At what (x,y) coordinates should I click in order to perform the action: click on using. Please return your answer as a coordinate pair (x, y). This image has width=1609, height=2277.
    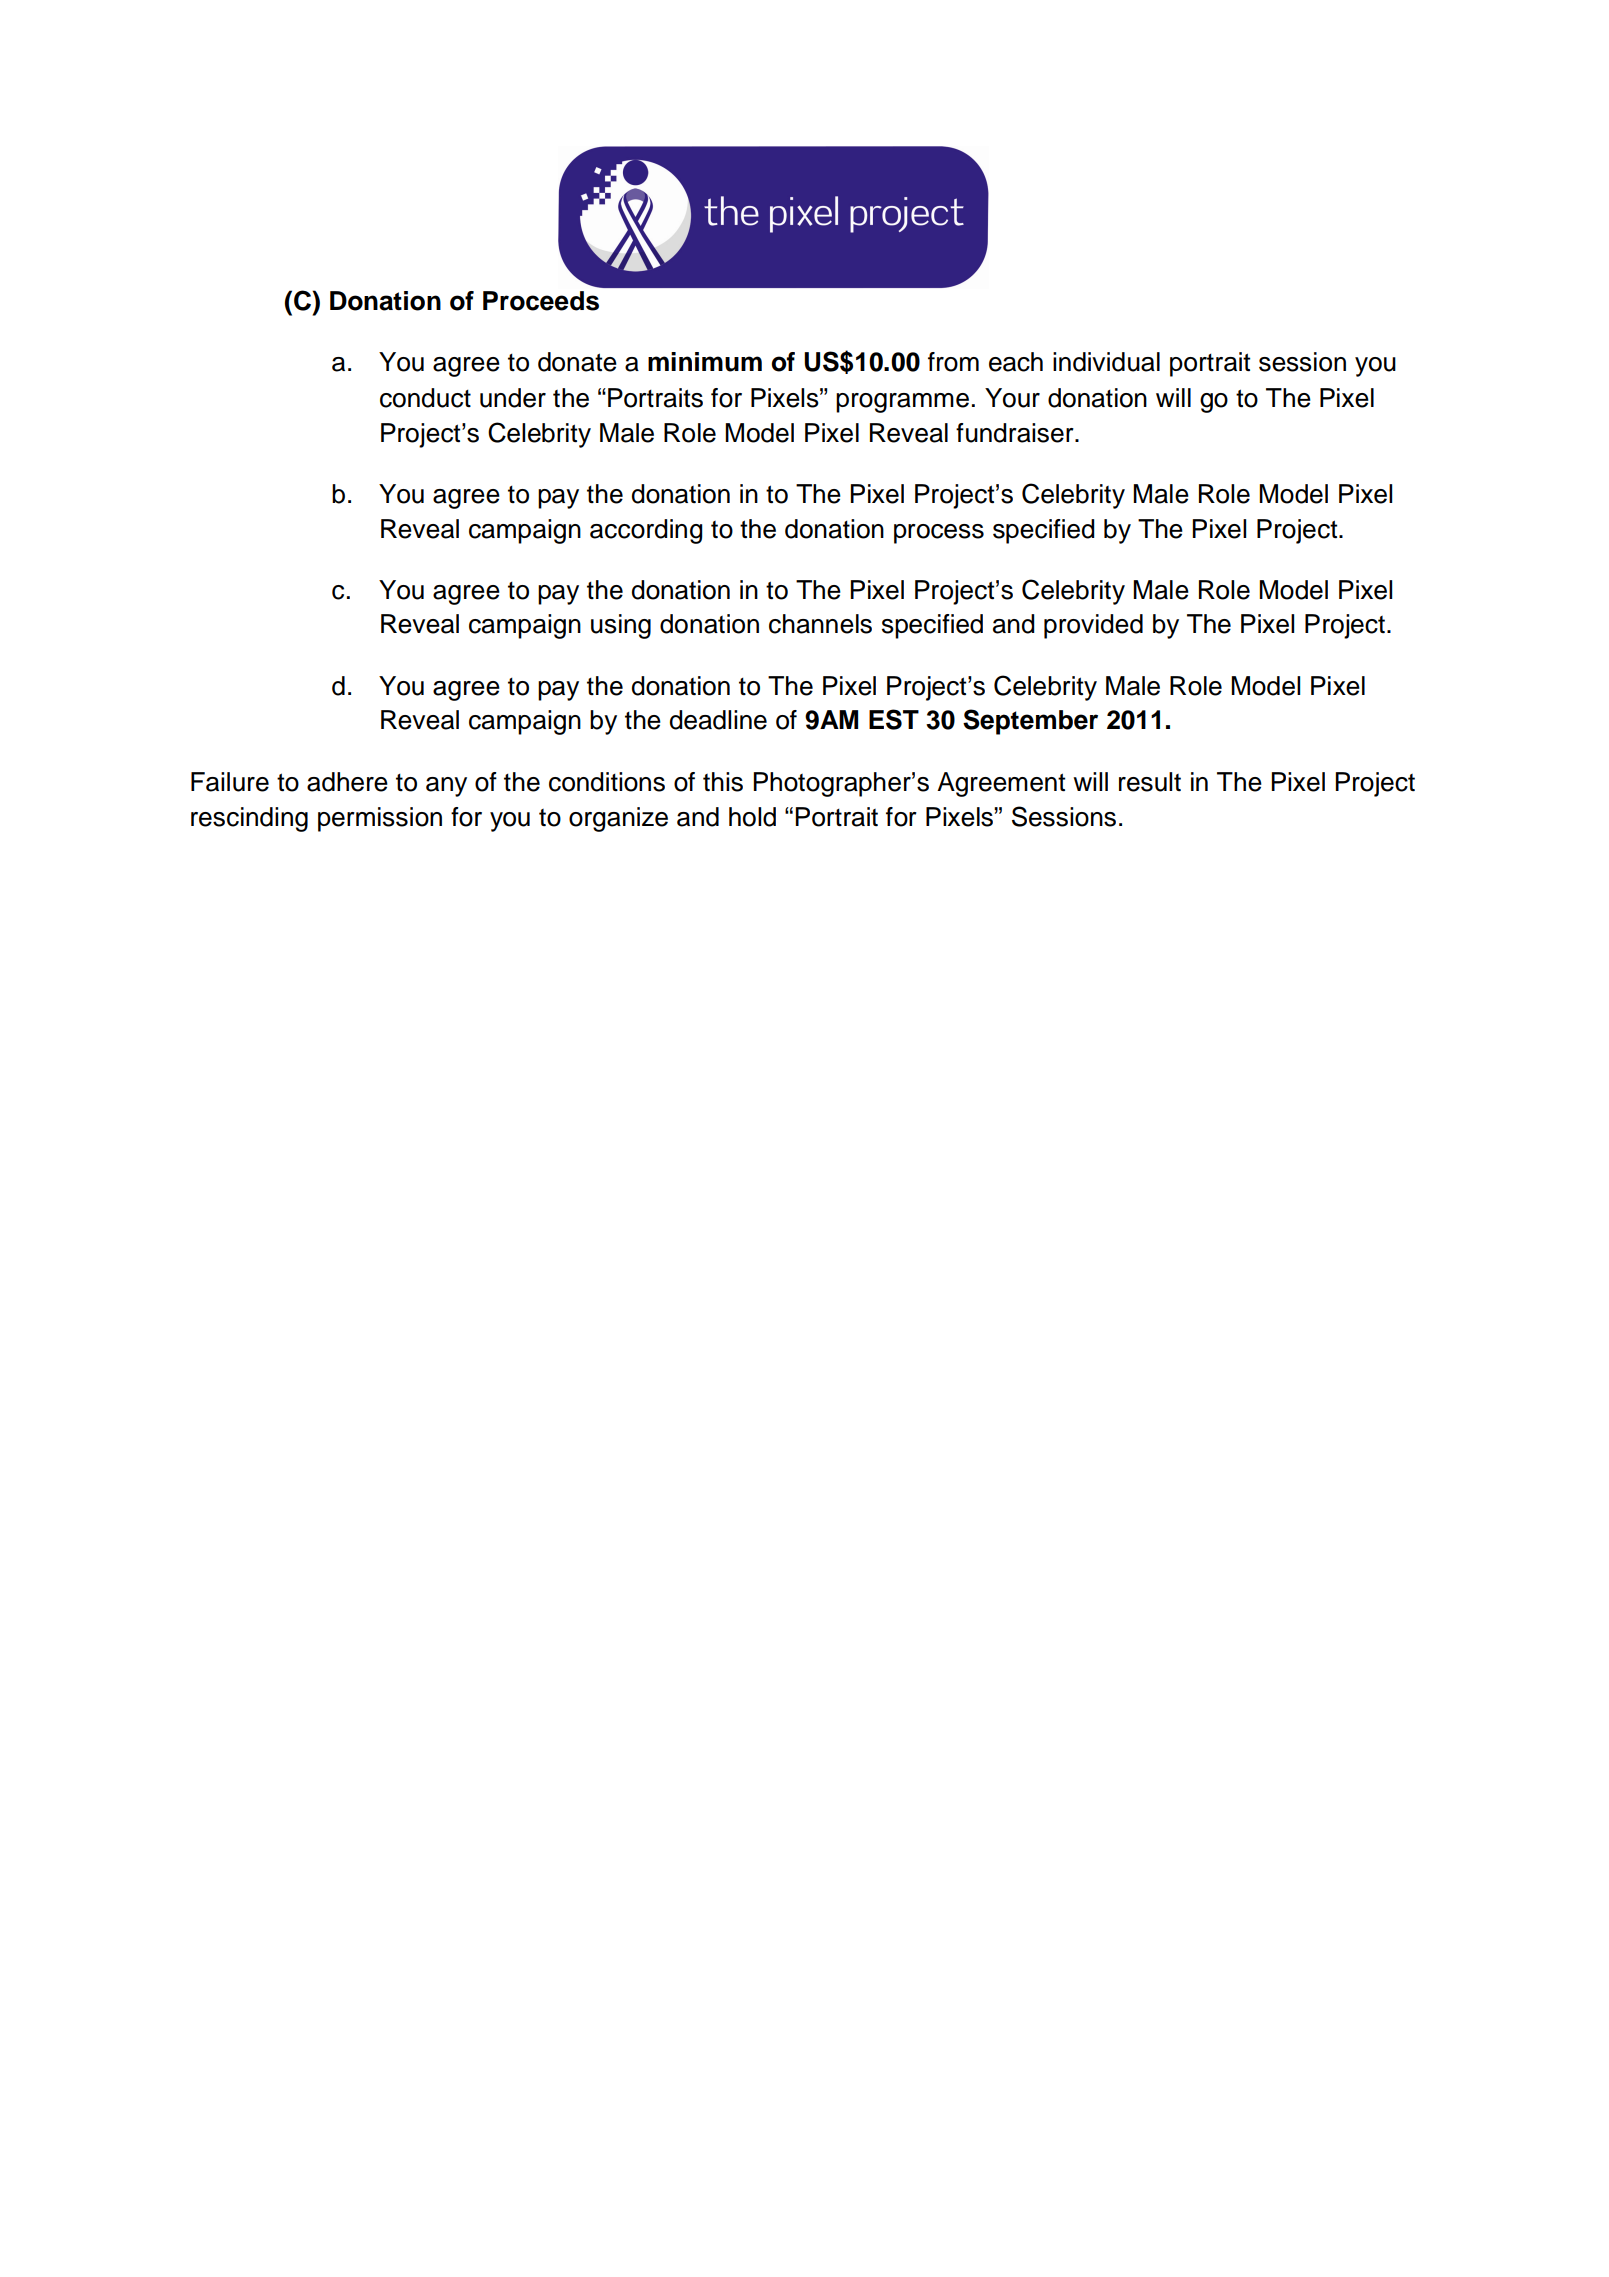
    Looking at the image, I should click on (621, 626).
